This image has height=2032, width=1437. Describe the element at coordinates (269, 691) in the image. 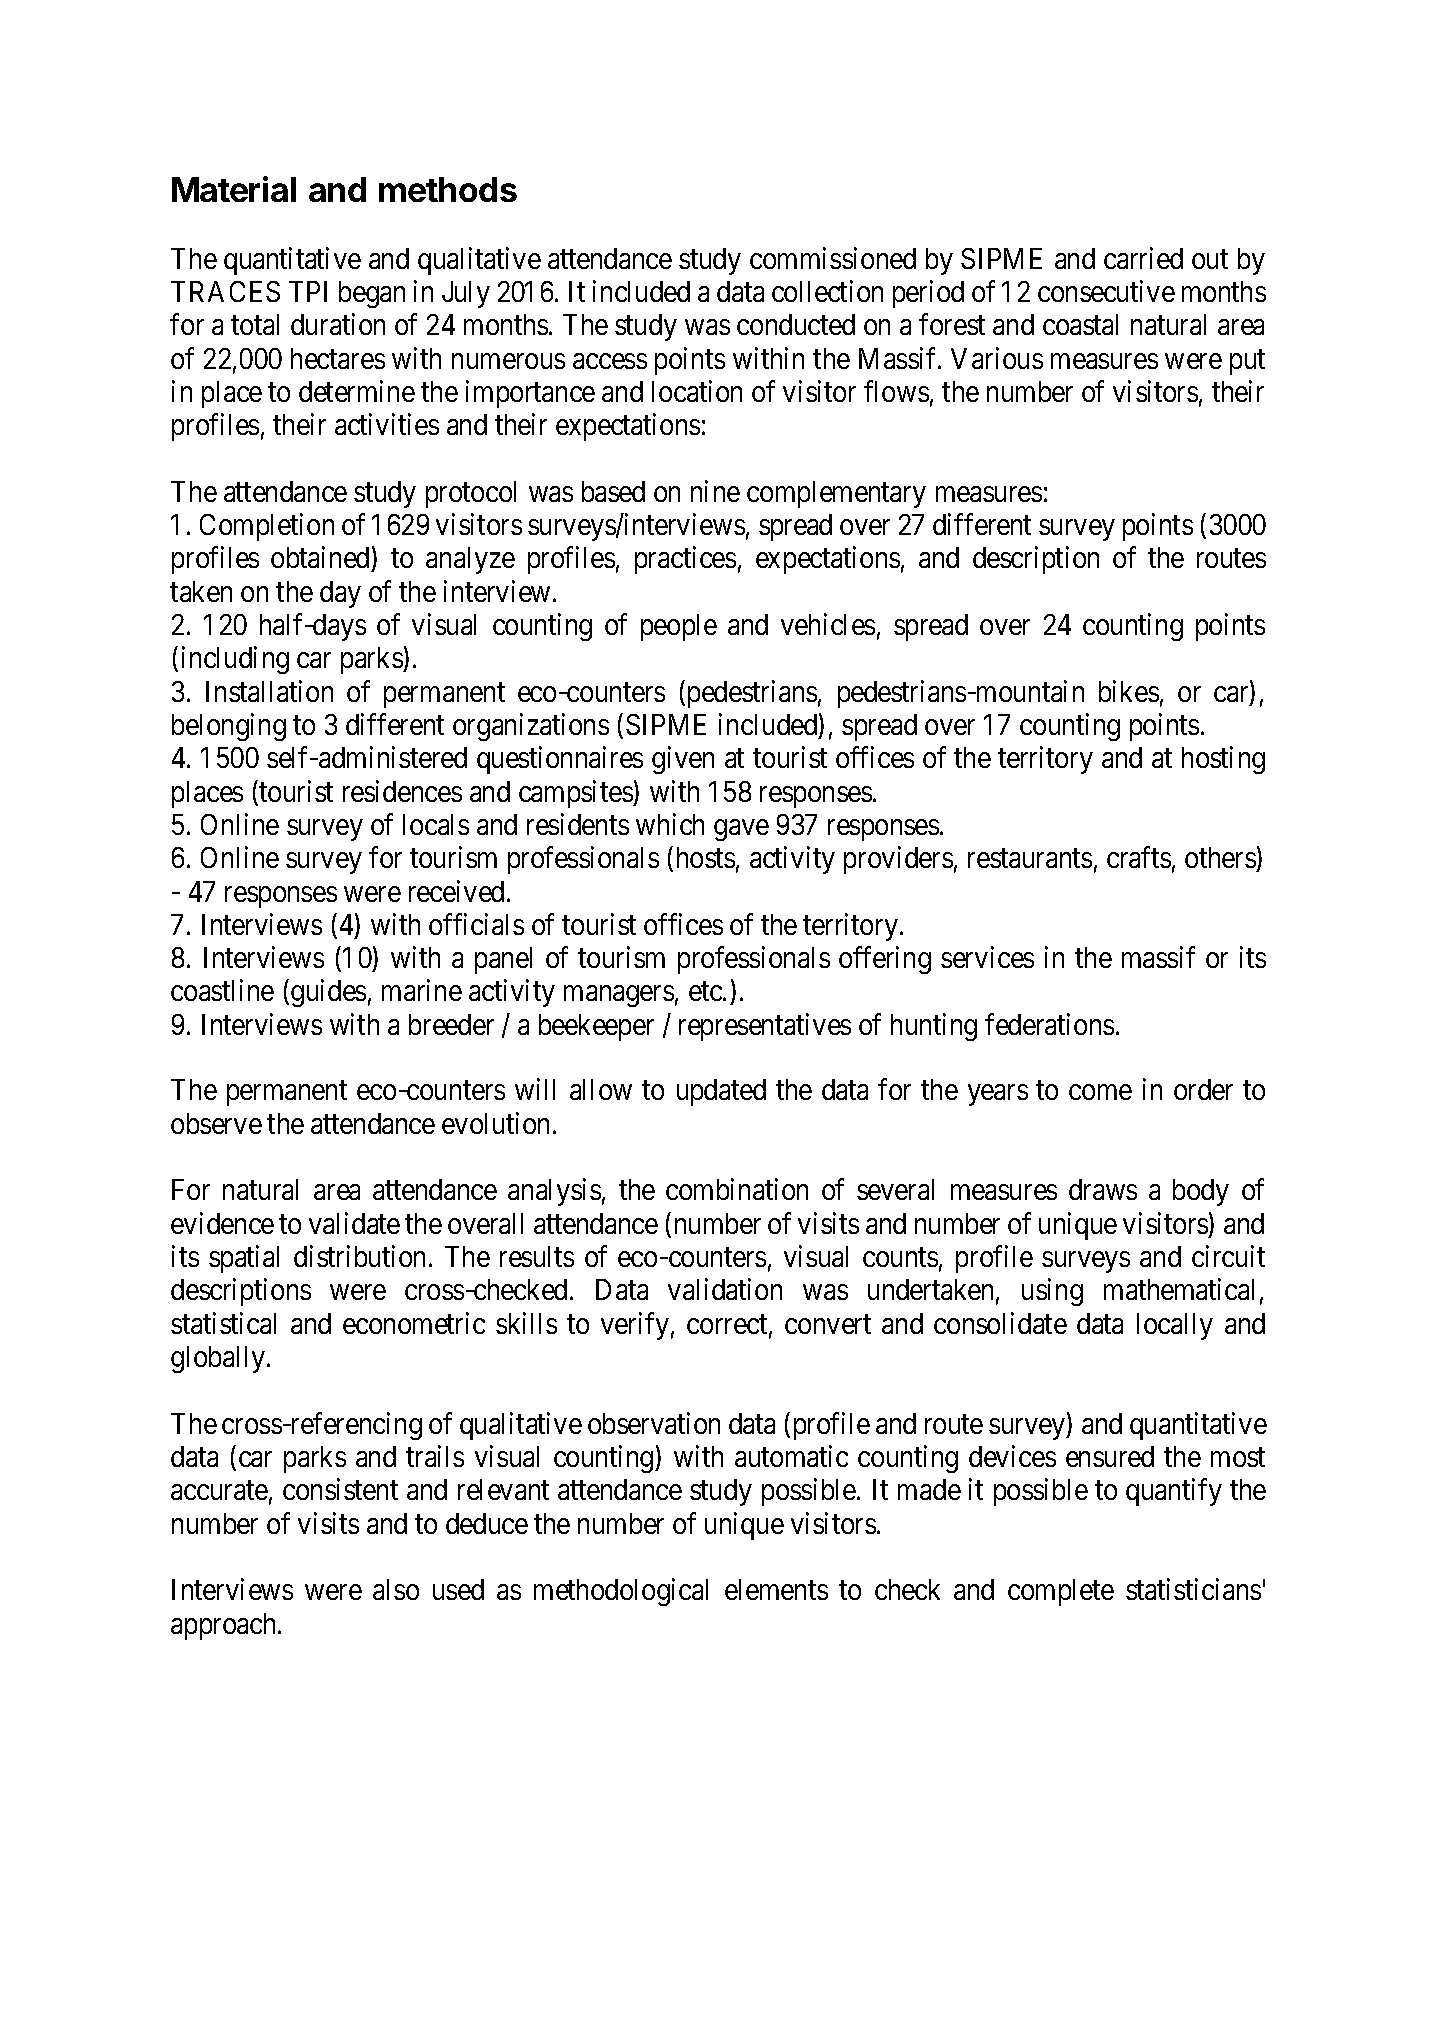

I see `Installation` at that location.
